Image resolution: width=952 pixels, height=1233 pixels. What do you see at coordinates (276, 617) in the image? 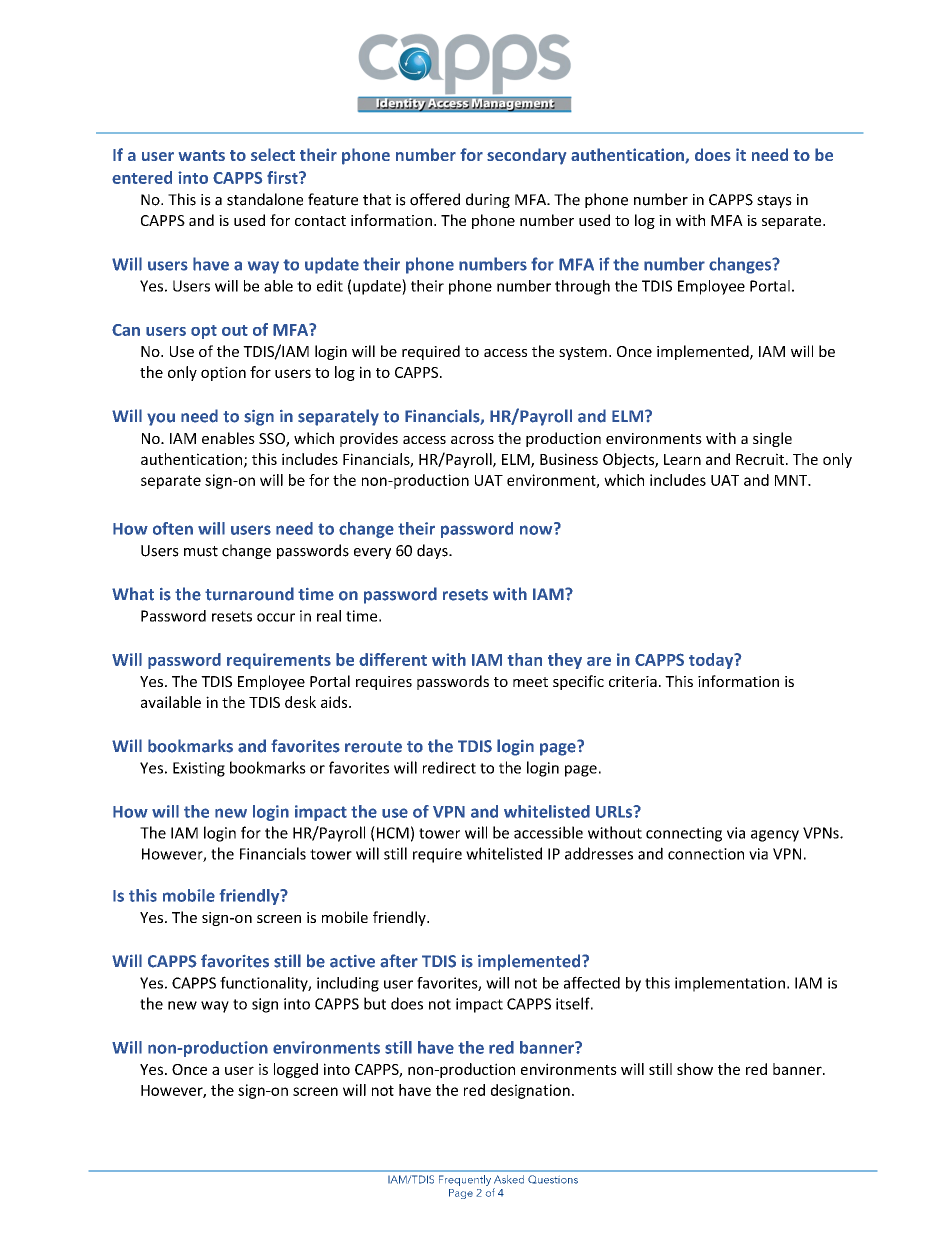
I see `occur` at bounding box center [276, 617].
